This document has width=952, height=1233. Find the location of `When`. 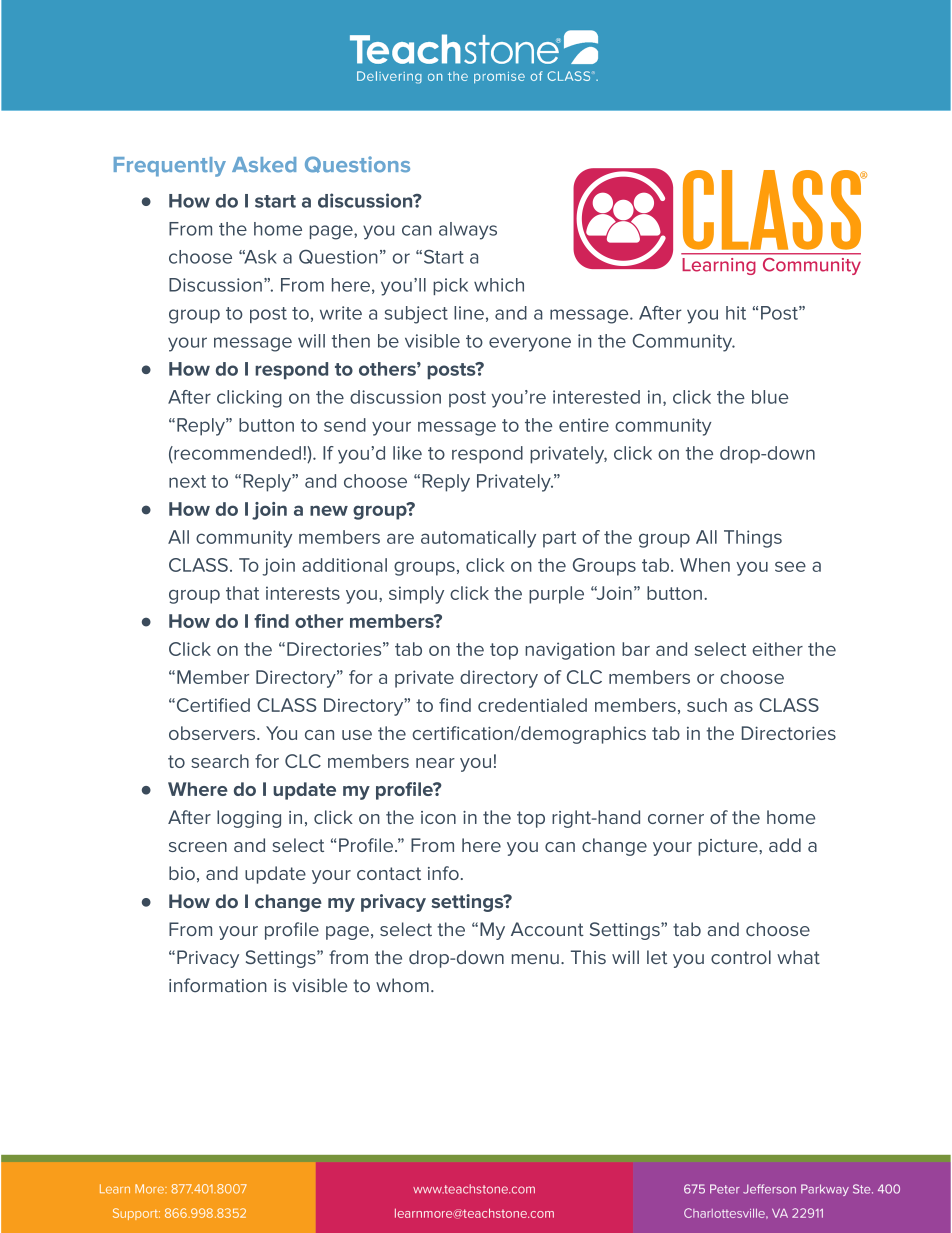

When is located at coordinates (705, 565).
